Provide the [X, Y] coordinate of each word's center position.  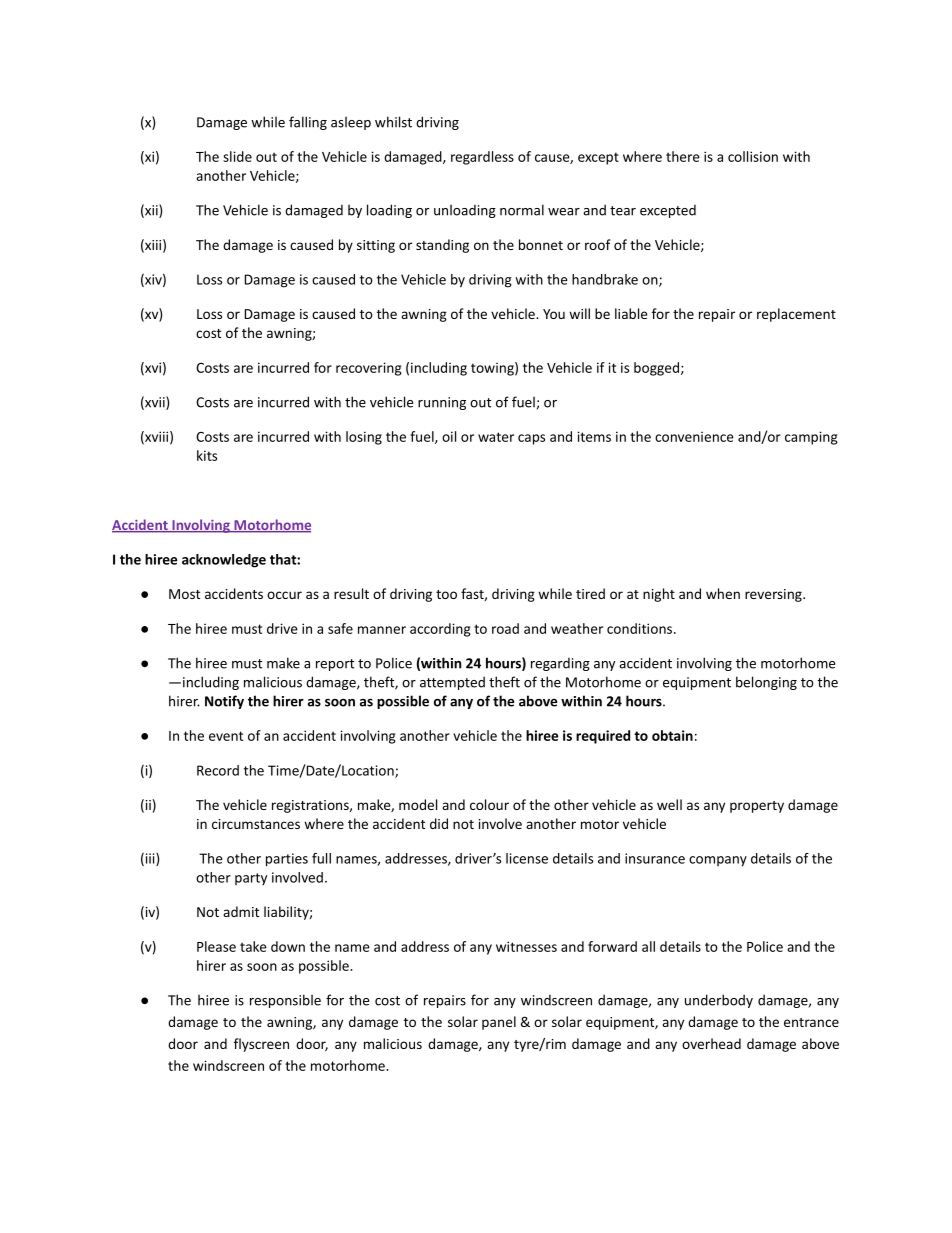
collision [753, 156]
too [446, 594]
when [723, 593]
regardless [482, 158]
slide [237, 156]
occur [284, 595]
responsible [285, 1001]
